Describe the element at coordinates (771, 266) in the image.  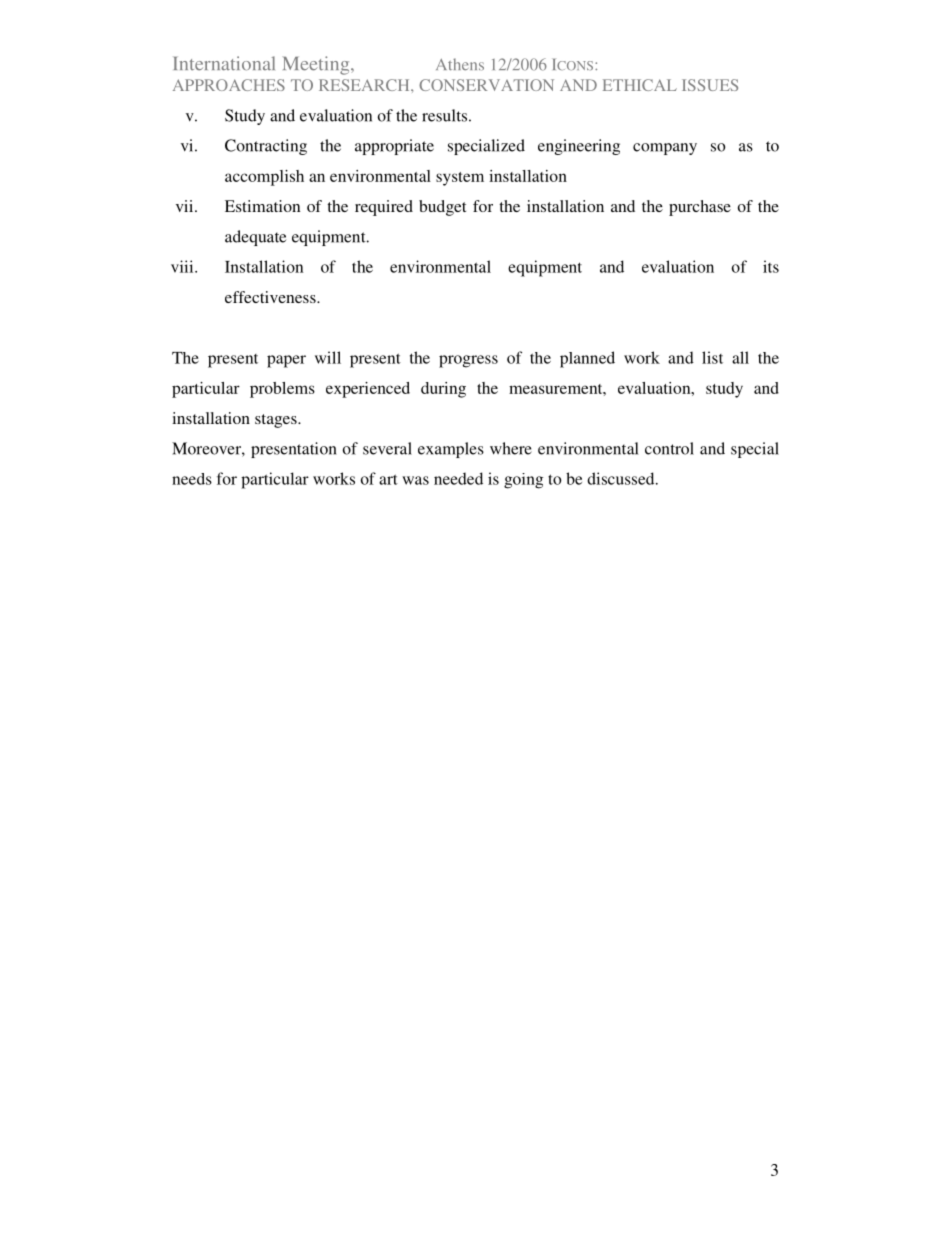
I see `its` at that location.
